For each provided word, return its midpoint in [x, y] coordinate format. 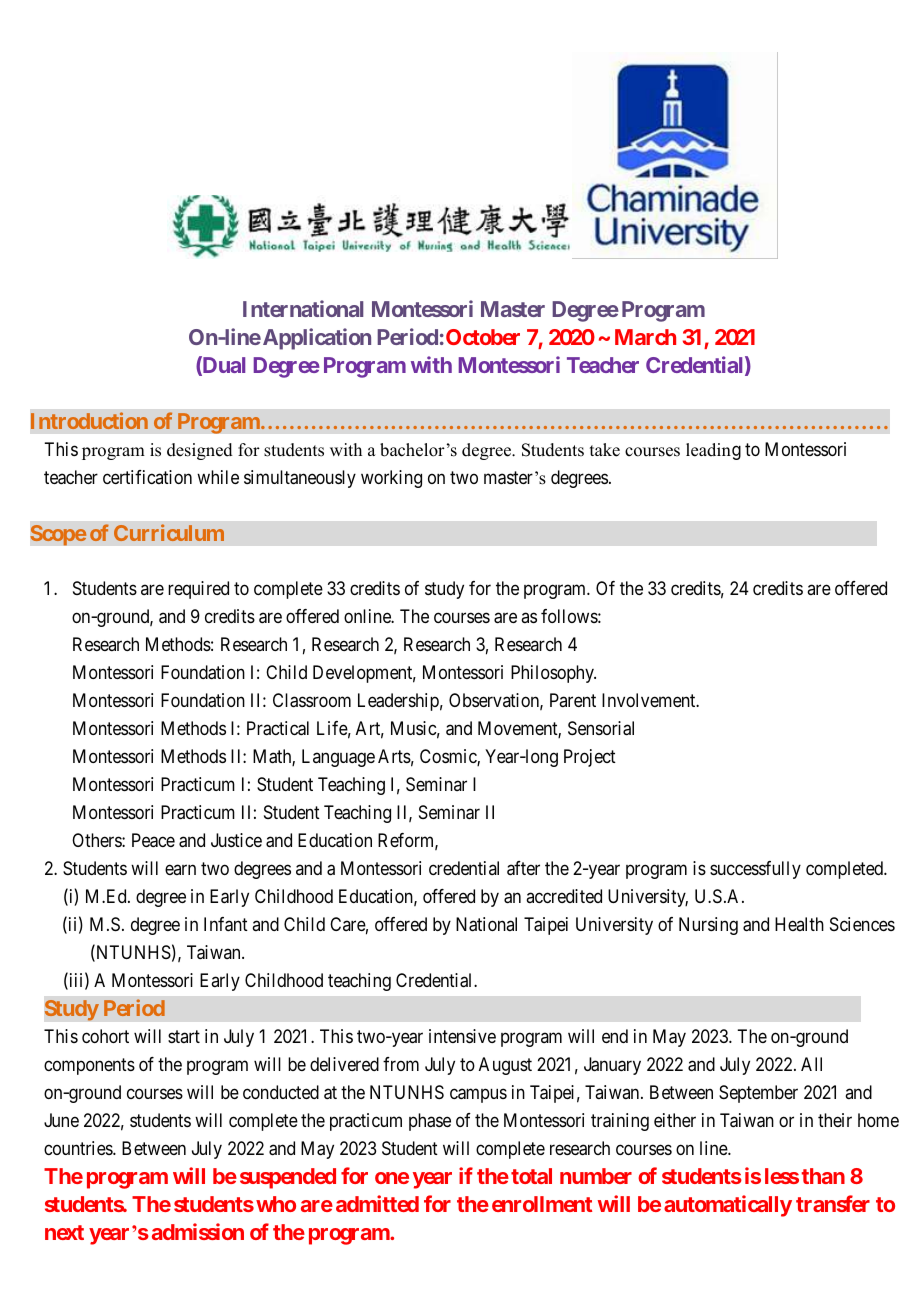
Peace [153, 840]
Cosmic [449, 757]
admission [198, 1231]
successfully [755, 870]
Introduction [89, 420]
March [645, 337]
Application [315, 339]
